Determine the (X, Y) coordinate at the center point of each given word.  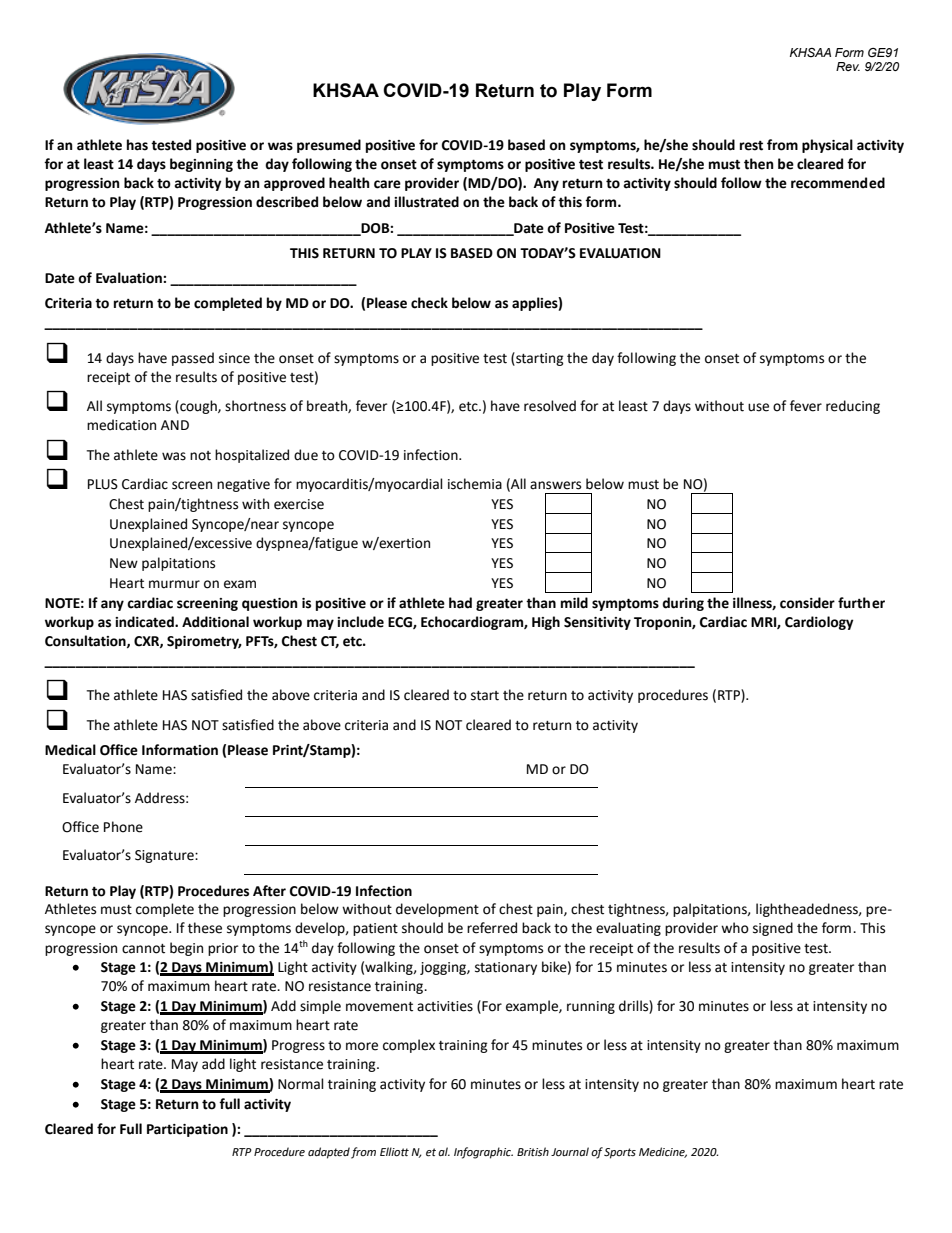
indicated (145, 622)
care (387, 184)
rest (751, 146)
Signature (165, 856)
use (758, 407)
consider (807, 603)
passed (193, 359)
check (429, 303)
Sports (620, 1153)
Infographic (483, 1153)
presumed (329, 146)
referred (492, 928)
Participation (187, 1130)
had (460, 603)
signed (773, 929)
